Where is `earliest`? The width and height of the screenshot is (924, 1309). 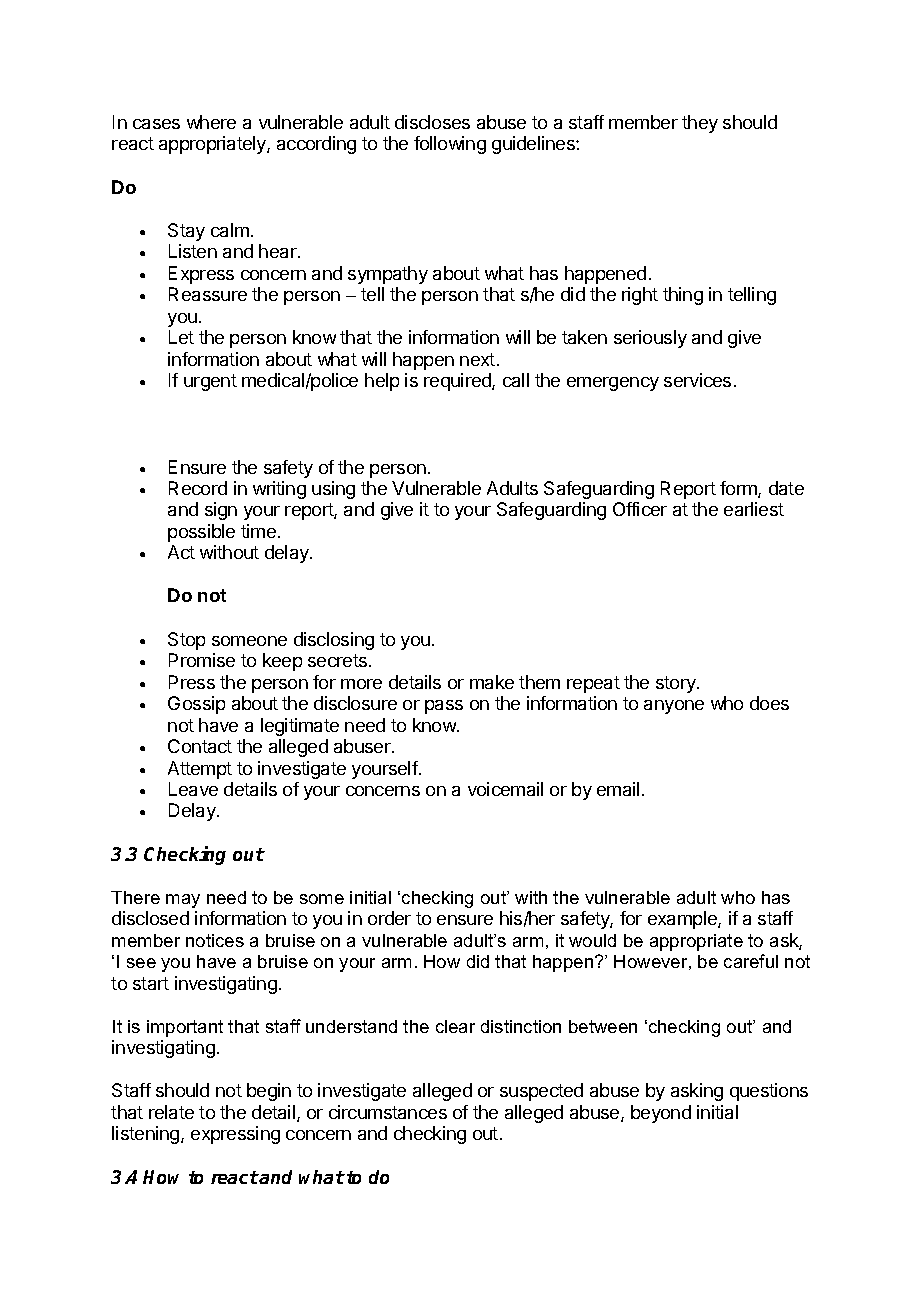
earliest is located at coordinates (754, 509).
